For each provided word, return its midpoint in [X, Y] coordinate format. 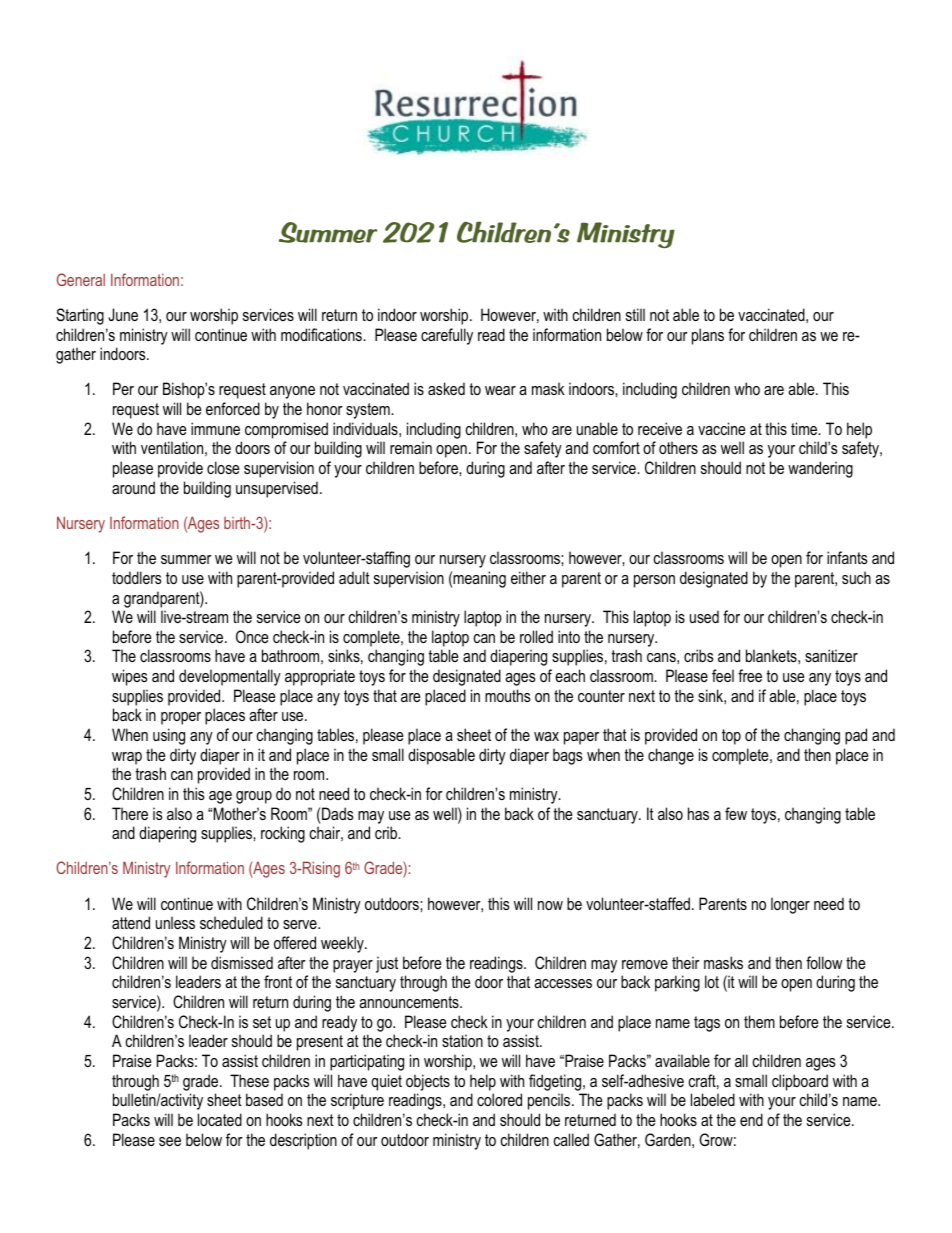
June [123, 314]
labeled [713, 1099]
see [170, 1141]
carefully [447, 336]
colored [499, 1099]
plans [708, 336]
